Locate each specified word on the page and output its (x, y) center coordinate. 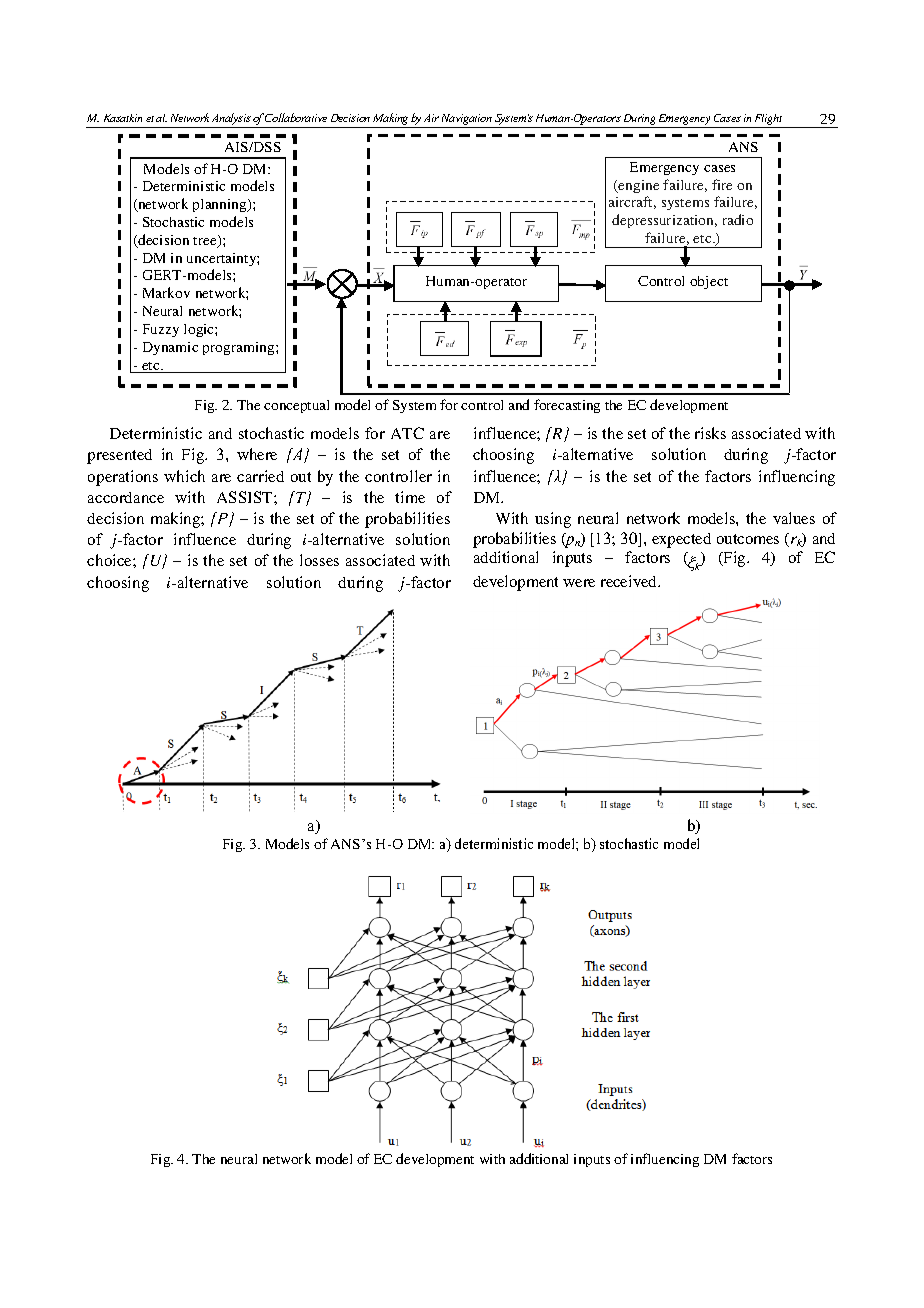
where (257, 454)
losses (319, 560)
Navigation (467, 119)
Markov (166, 292)
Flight (768, 119)
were (579, 583)
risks (710, 433)
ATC (407, 433)
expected (681, 540)
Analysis (231, 119)
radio (738, 219)
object (709, 282)
